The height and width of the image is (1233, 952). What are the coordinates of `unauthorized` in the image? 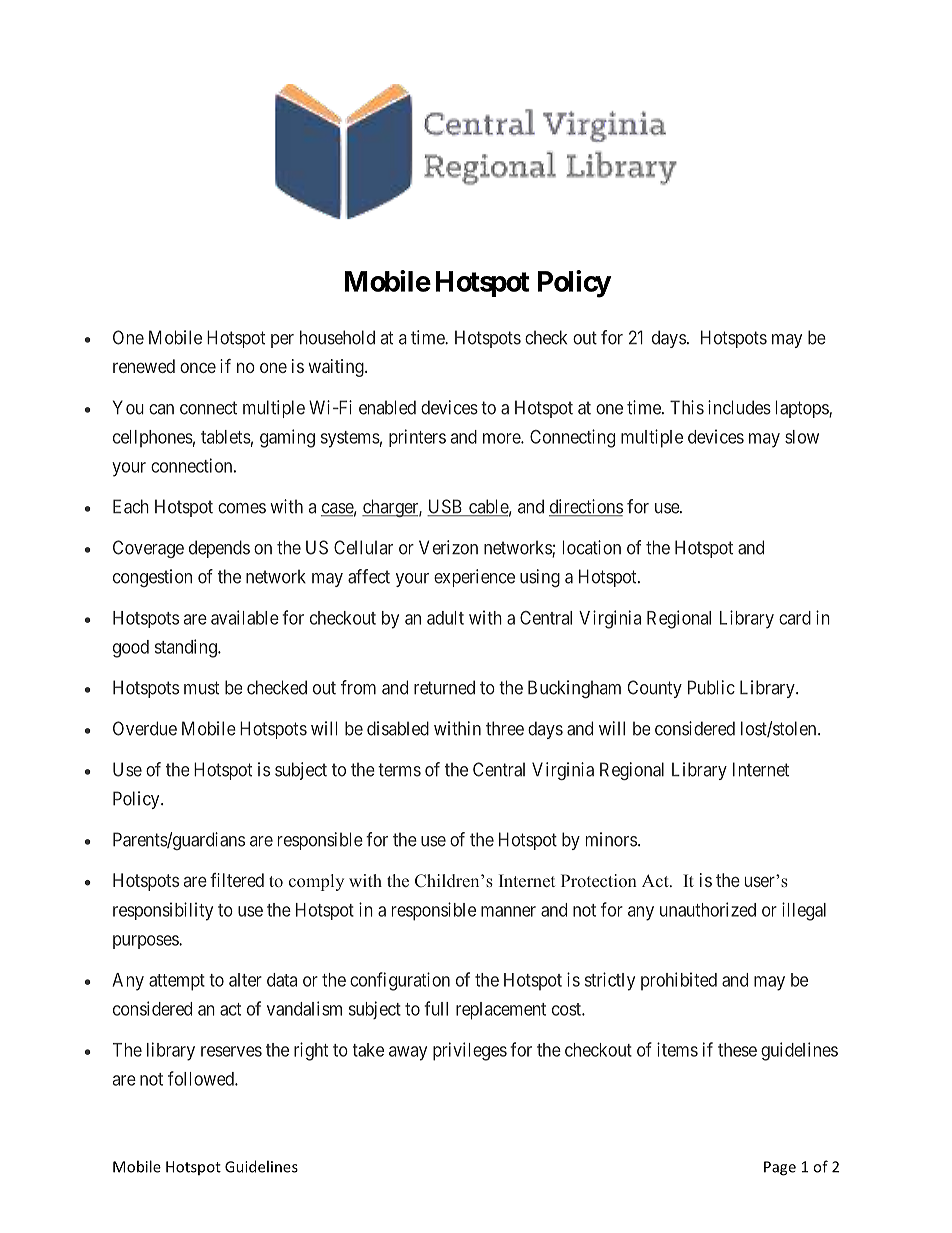 It's located at (708, 909).
